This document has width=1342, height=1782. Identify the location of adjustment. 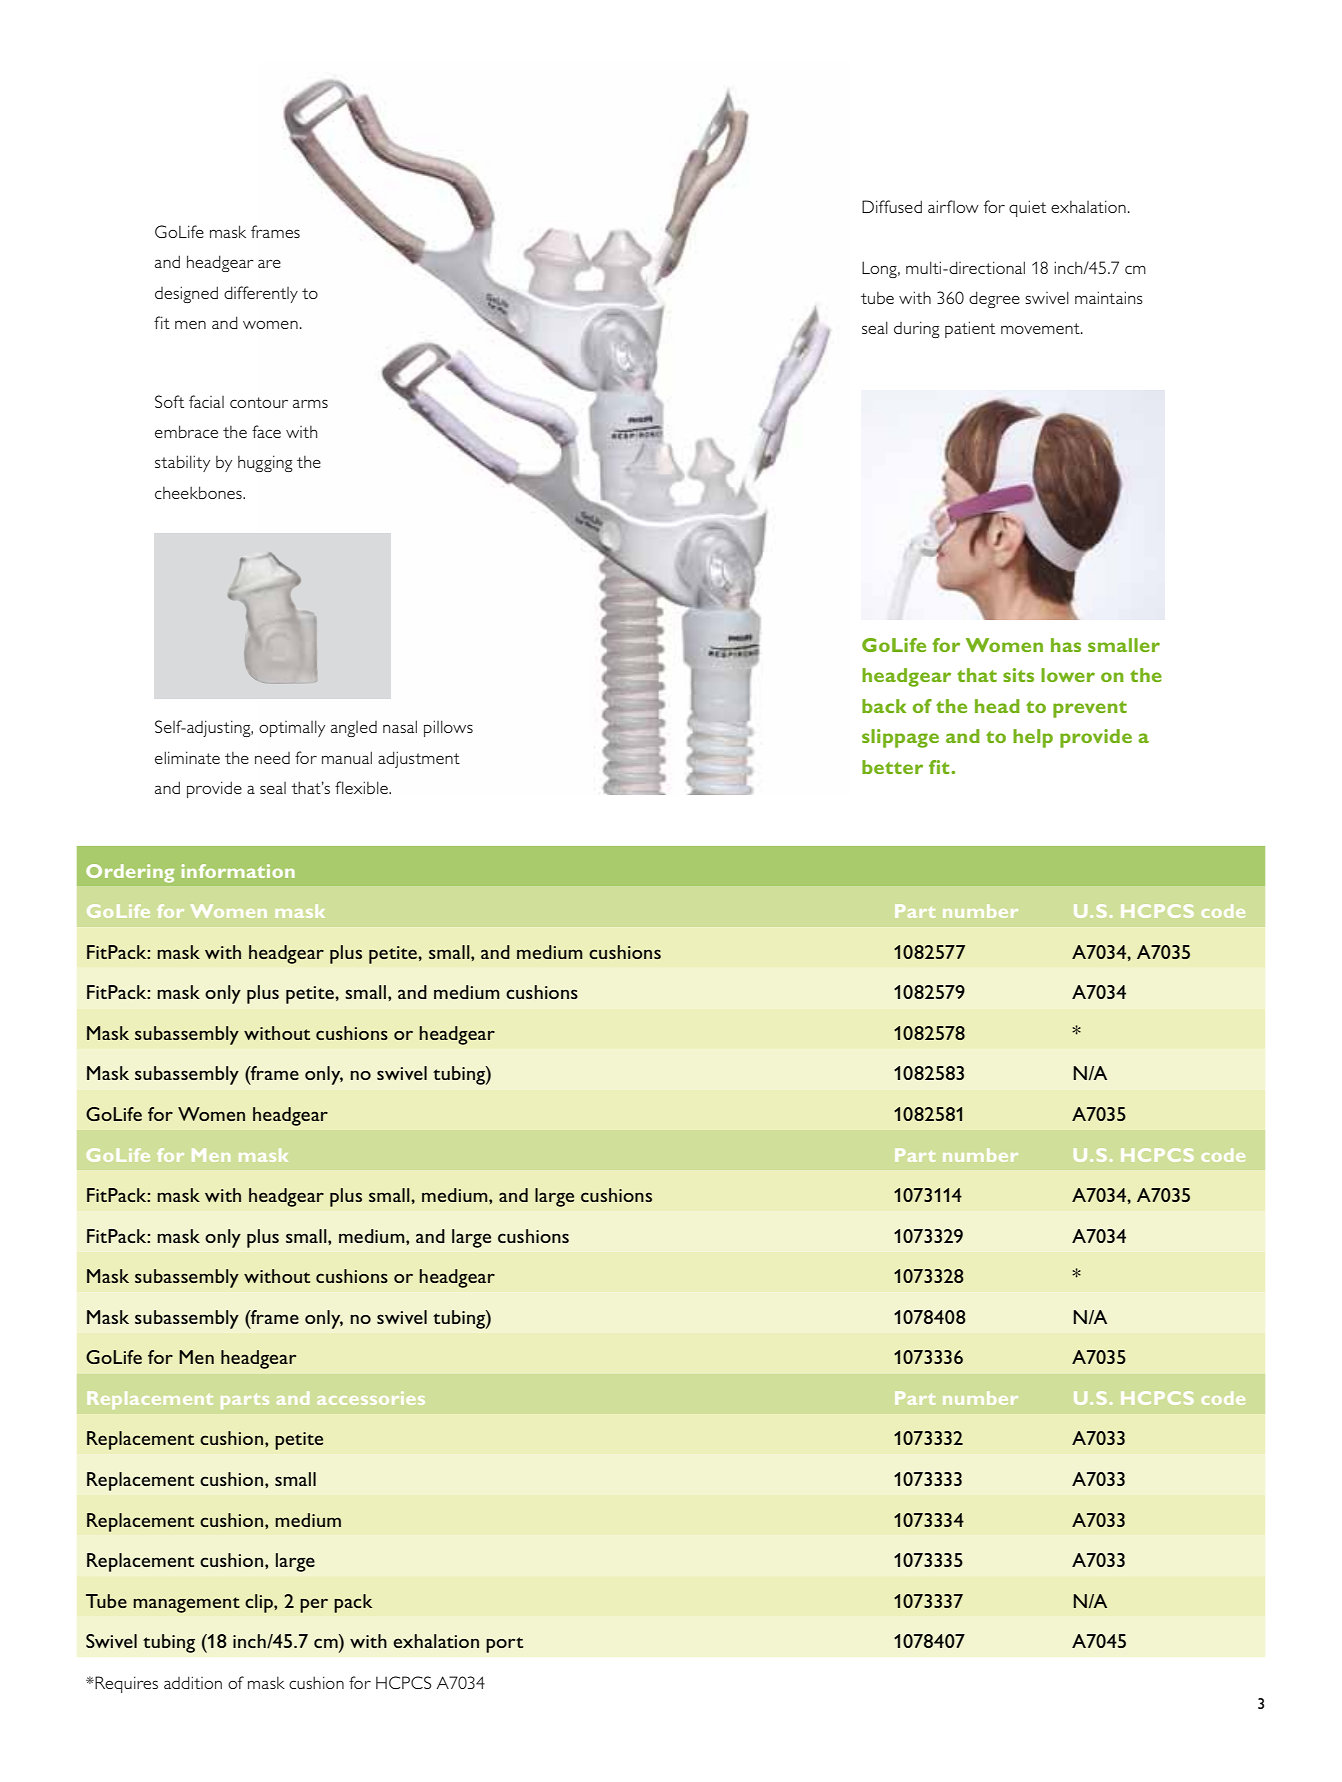
(419, 759).
